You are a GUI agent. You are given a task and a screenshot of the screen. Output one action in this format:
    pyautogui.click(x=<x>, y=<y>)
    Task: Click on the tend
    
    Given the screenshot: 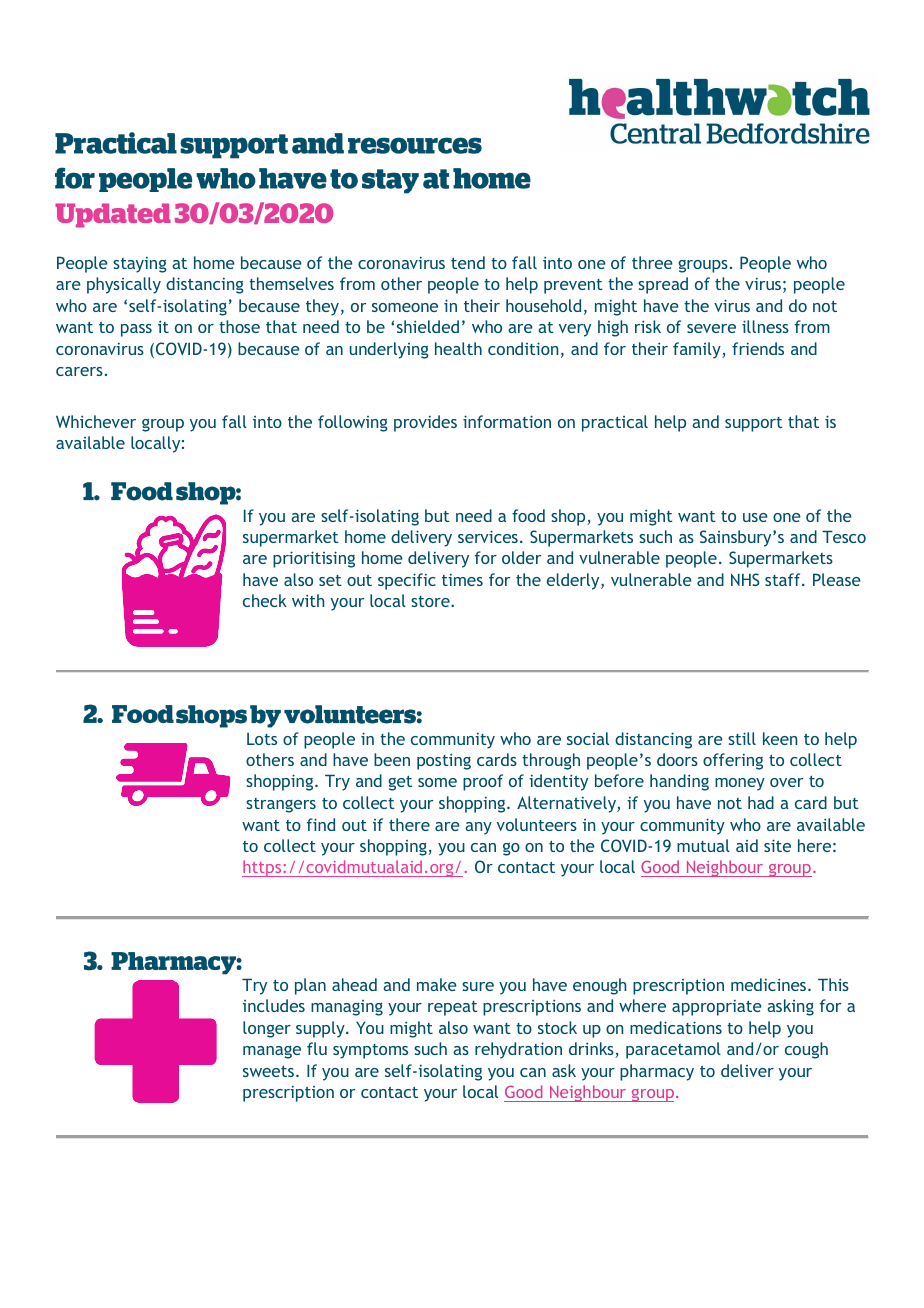 What is the action you would take?
    pyautogui.click(x=468, y=262)
